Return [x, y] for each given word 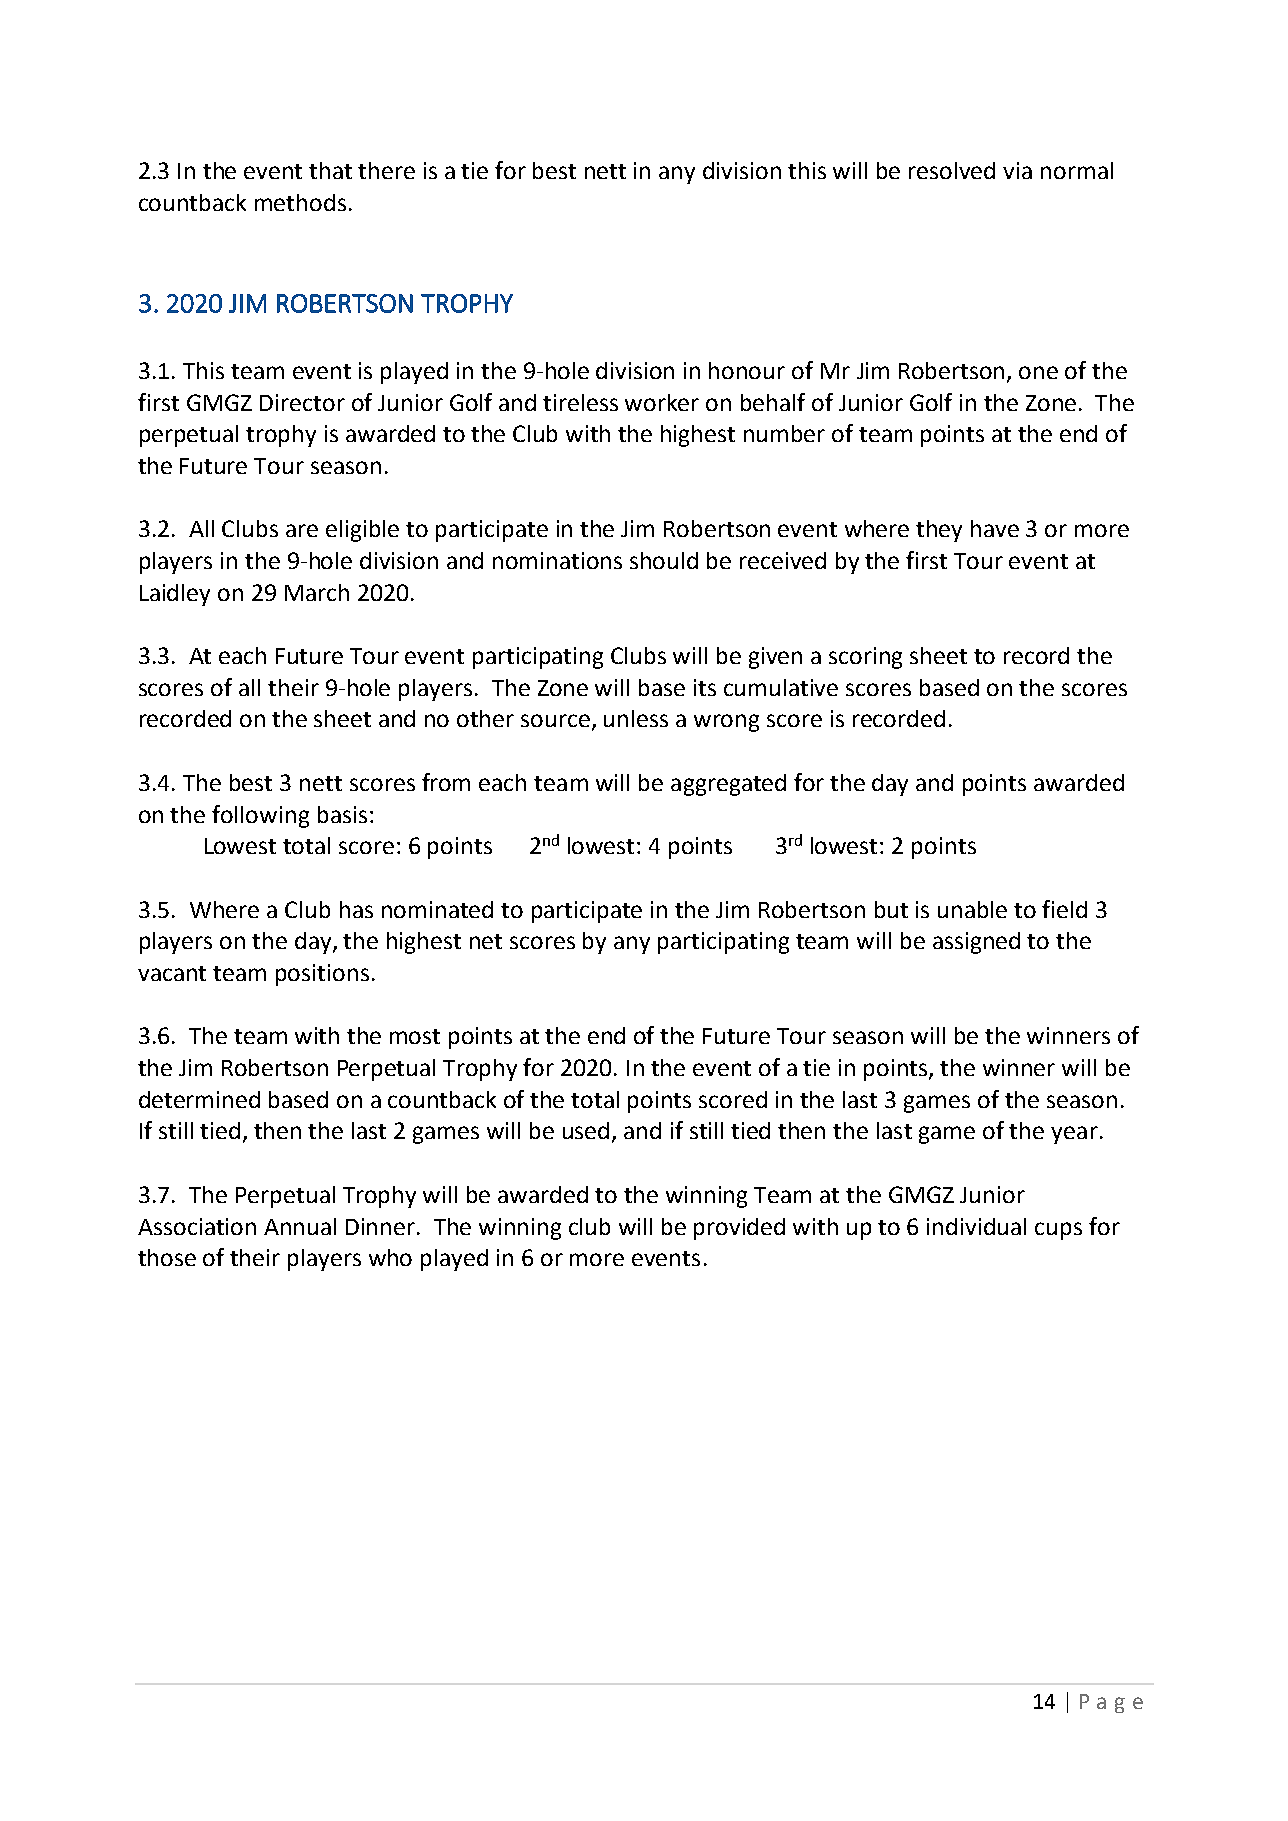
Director [302, 402]
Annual [300, 1226]
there [386, 170]
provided [739, 1229]
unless [636, 718]
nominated [437, 909]
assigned [976, 943]
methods [300, 202]
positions [322, 975]
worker [662, 402]
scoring [865, 658]
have [995, 528]
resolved [952, 170]
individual [976, 1226]
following [260, 816]
